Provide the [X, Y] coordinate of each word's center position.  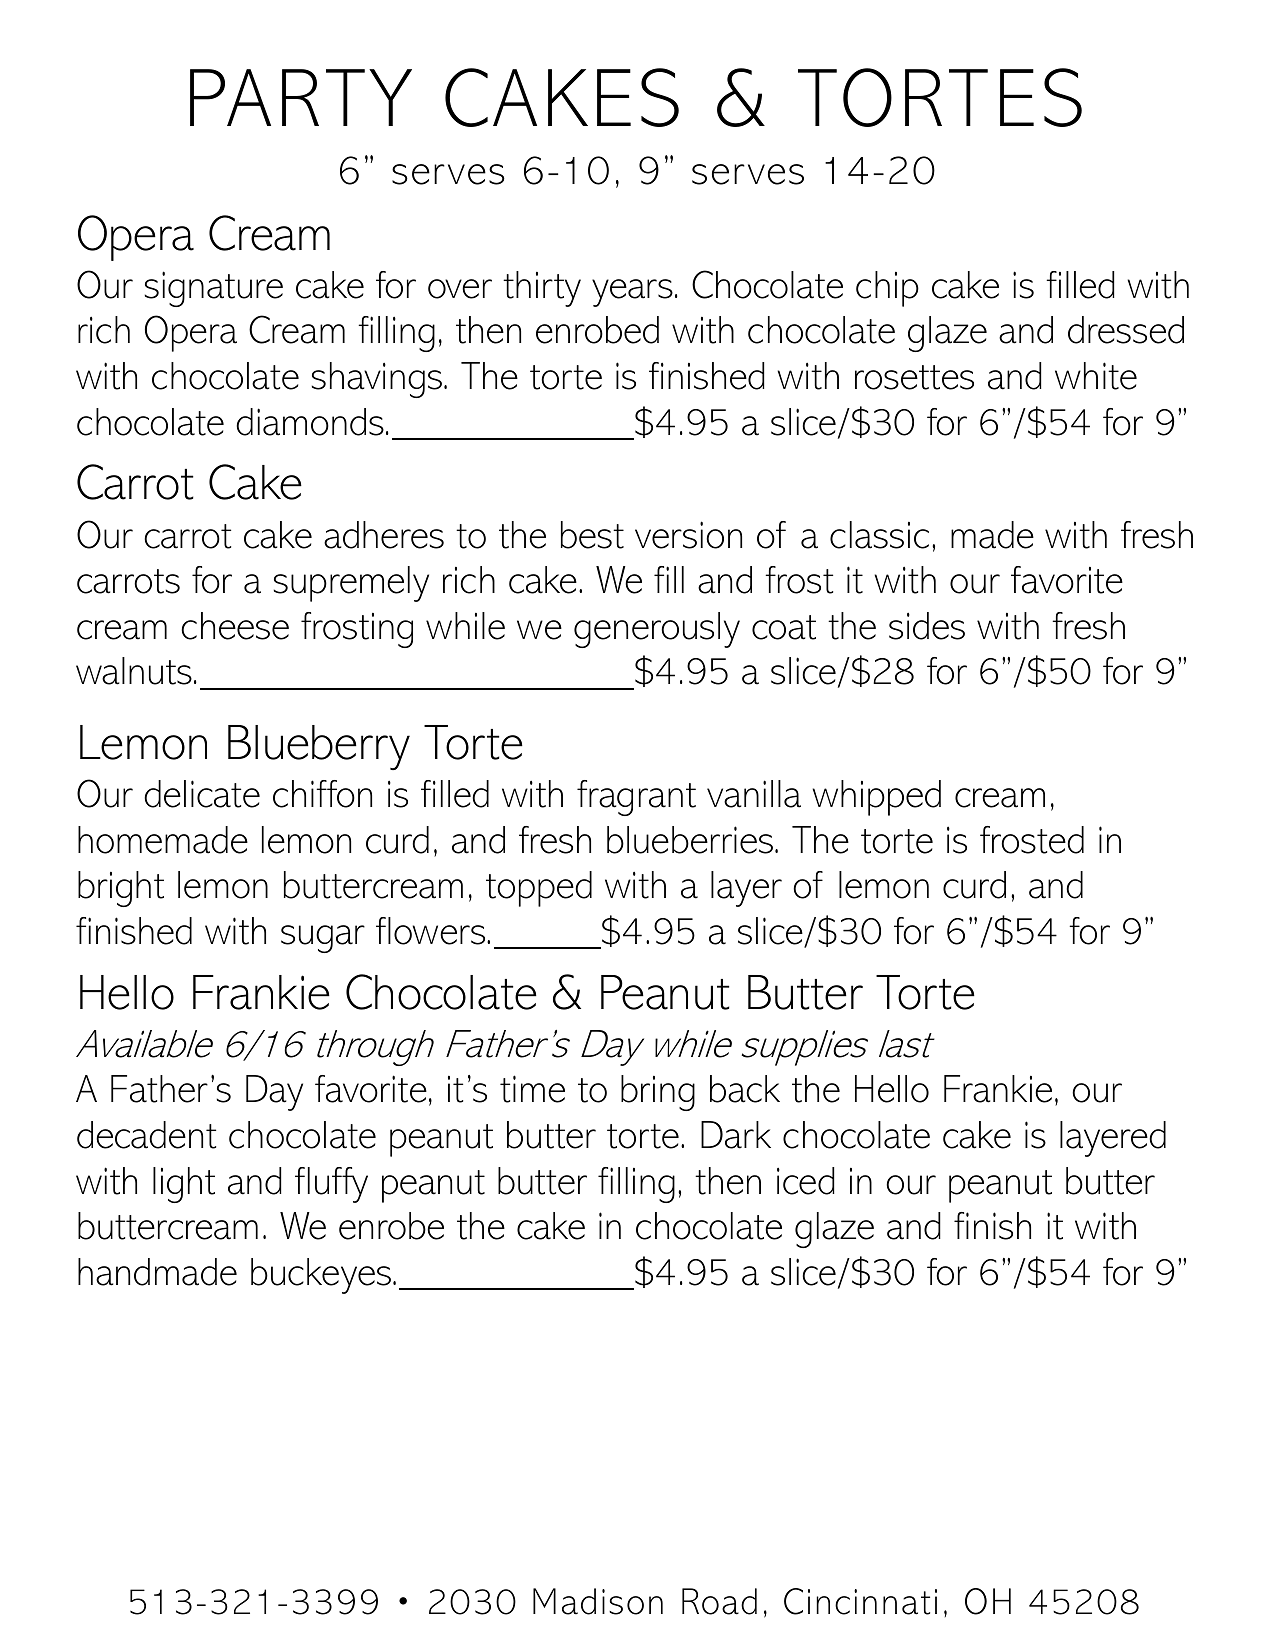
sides [927, 626]
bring [658, 1093]
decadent [146, 1135]
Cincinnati [860, 1601]
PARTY [301, 97]
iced [805, 1181]
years [632, 293]
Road [719, 1601]
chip [887, 289]
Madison [598, 1601]
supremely [351, 584]
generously [657, 630]
